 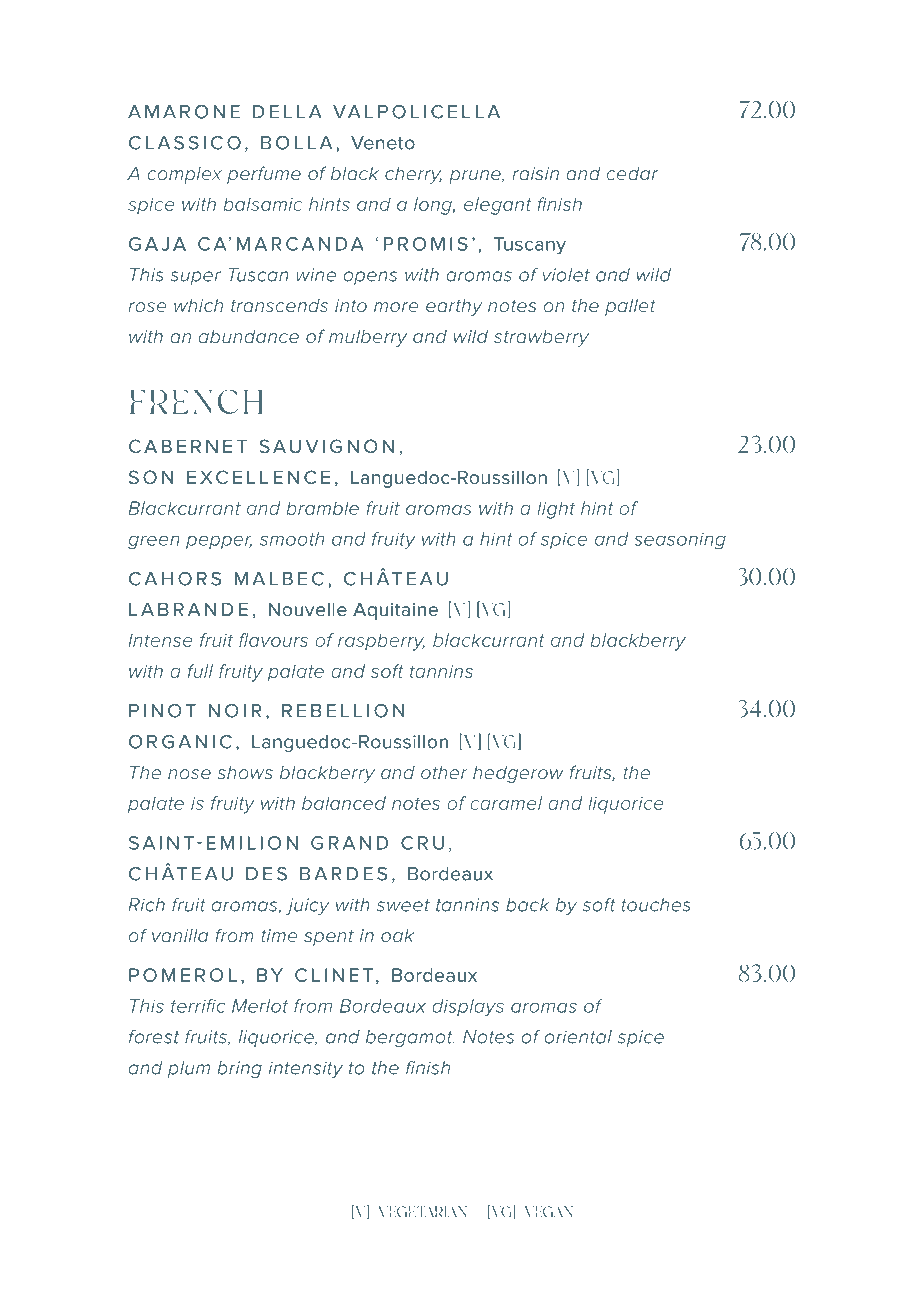 What do you see at coordinates (184, 175) in the screenshot?
I see `complex` at bounding box center [184, 175].
